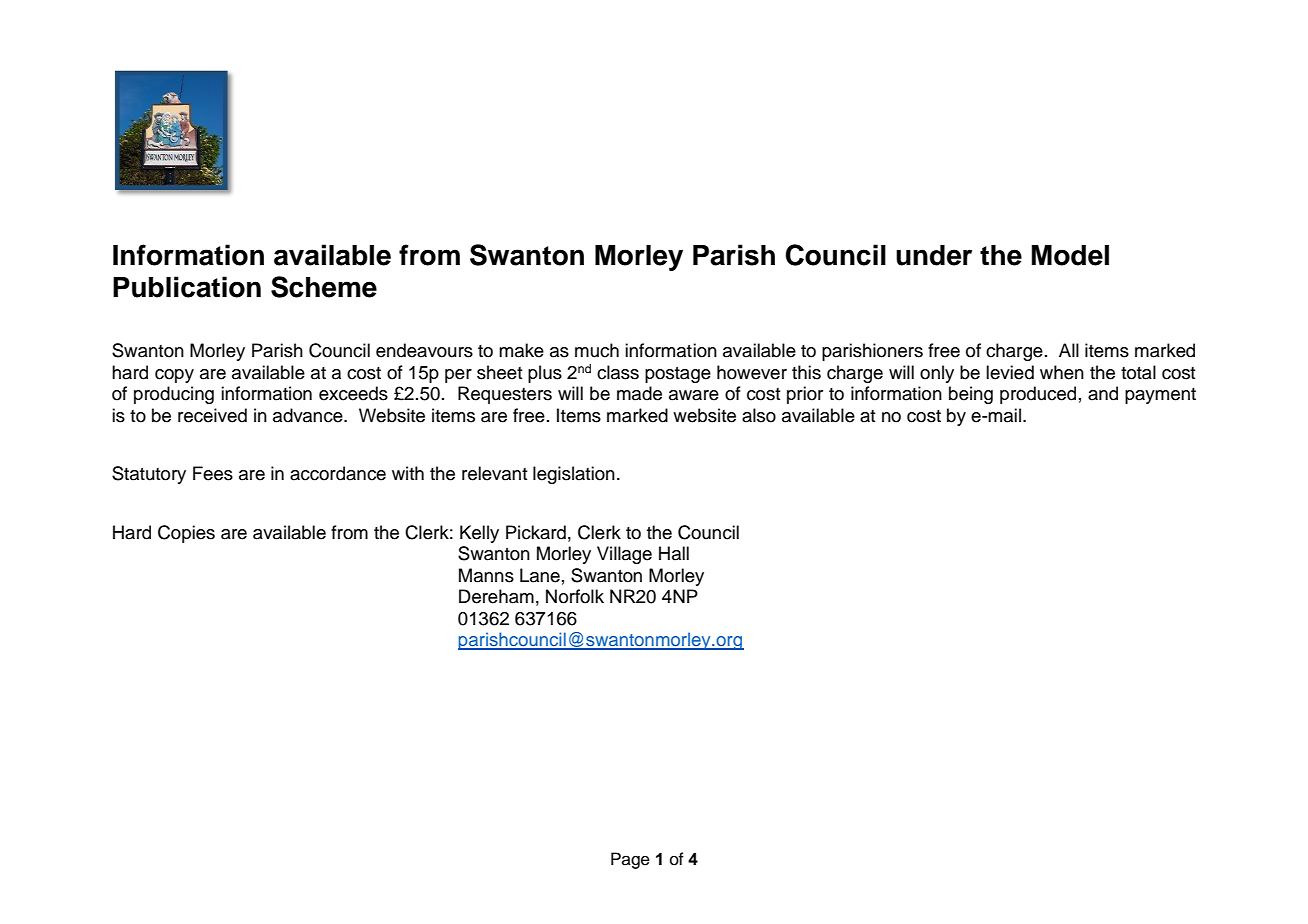 This image has width=1308, height=924. I want to click on much, so click(597, 350).
